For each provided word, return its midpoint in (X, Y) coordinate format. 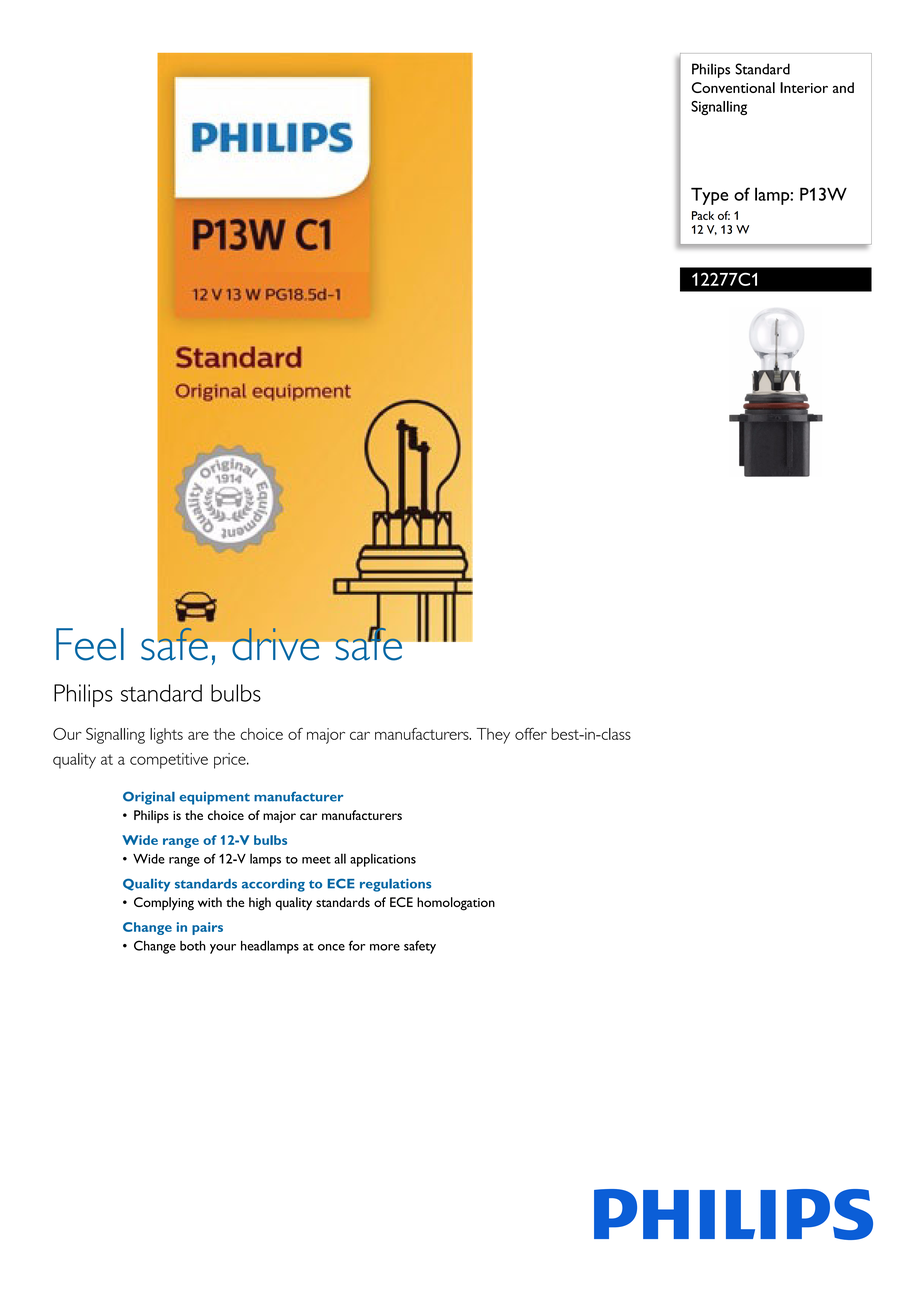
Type (709, 196)
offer (531, 734)
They (493, 736)
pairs (207, 928)
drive (276, 644)
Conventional (733, 87)
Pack (703, 215)
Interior (804, 87)
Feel (90, 644)
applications (383, 860)
